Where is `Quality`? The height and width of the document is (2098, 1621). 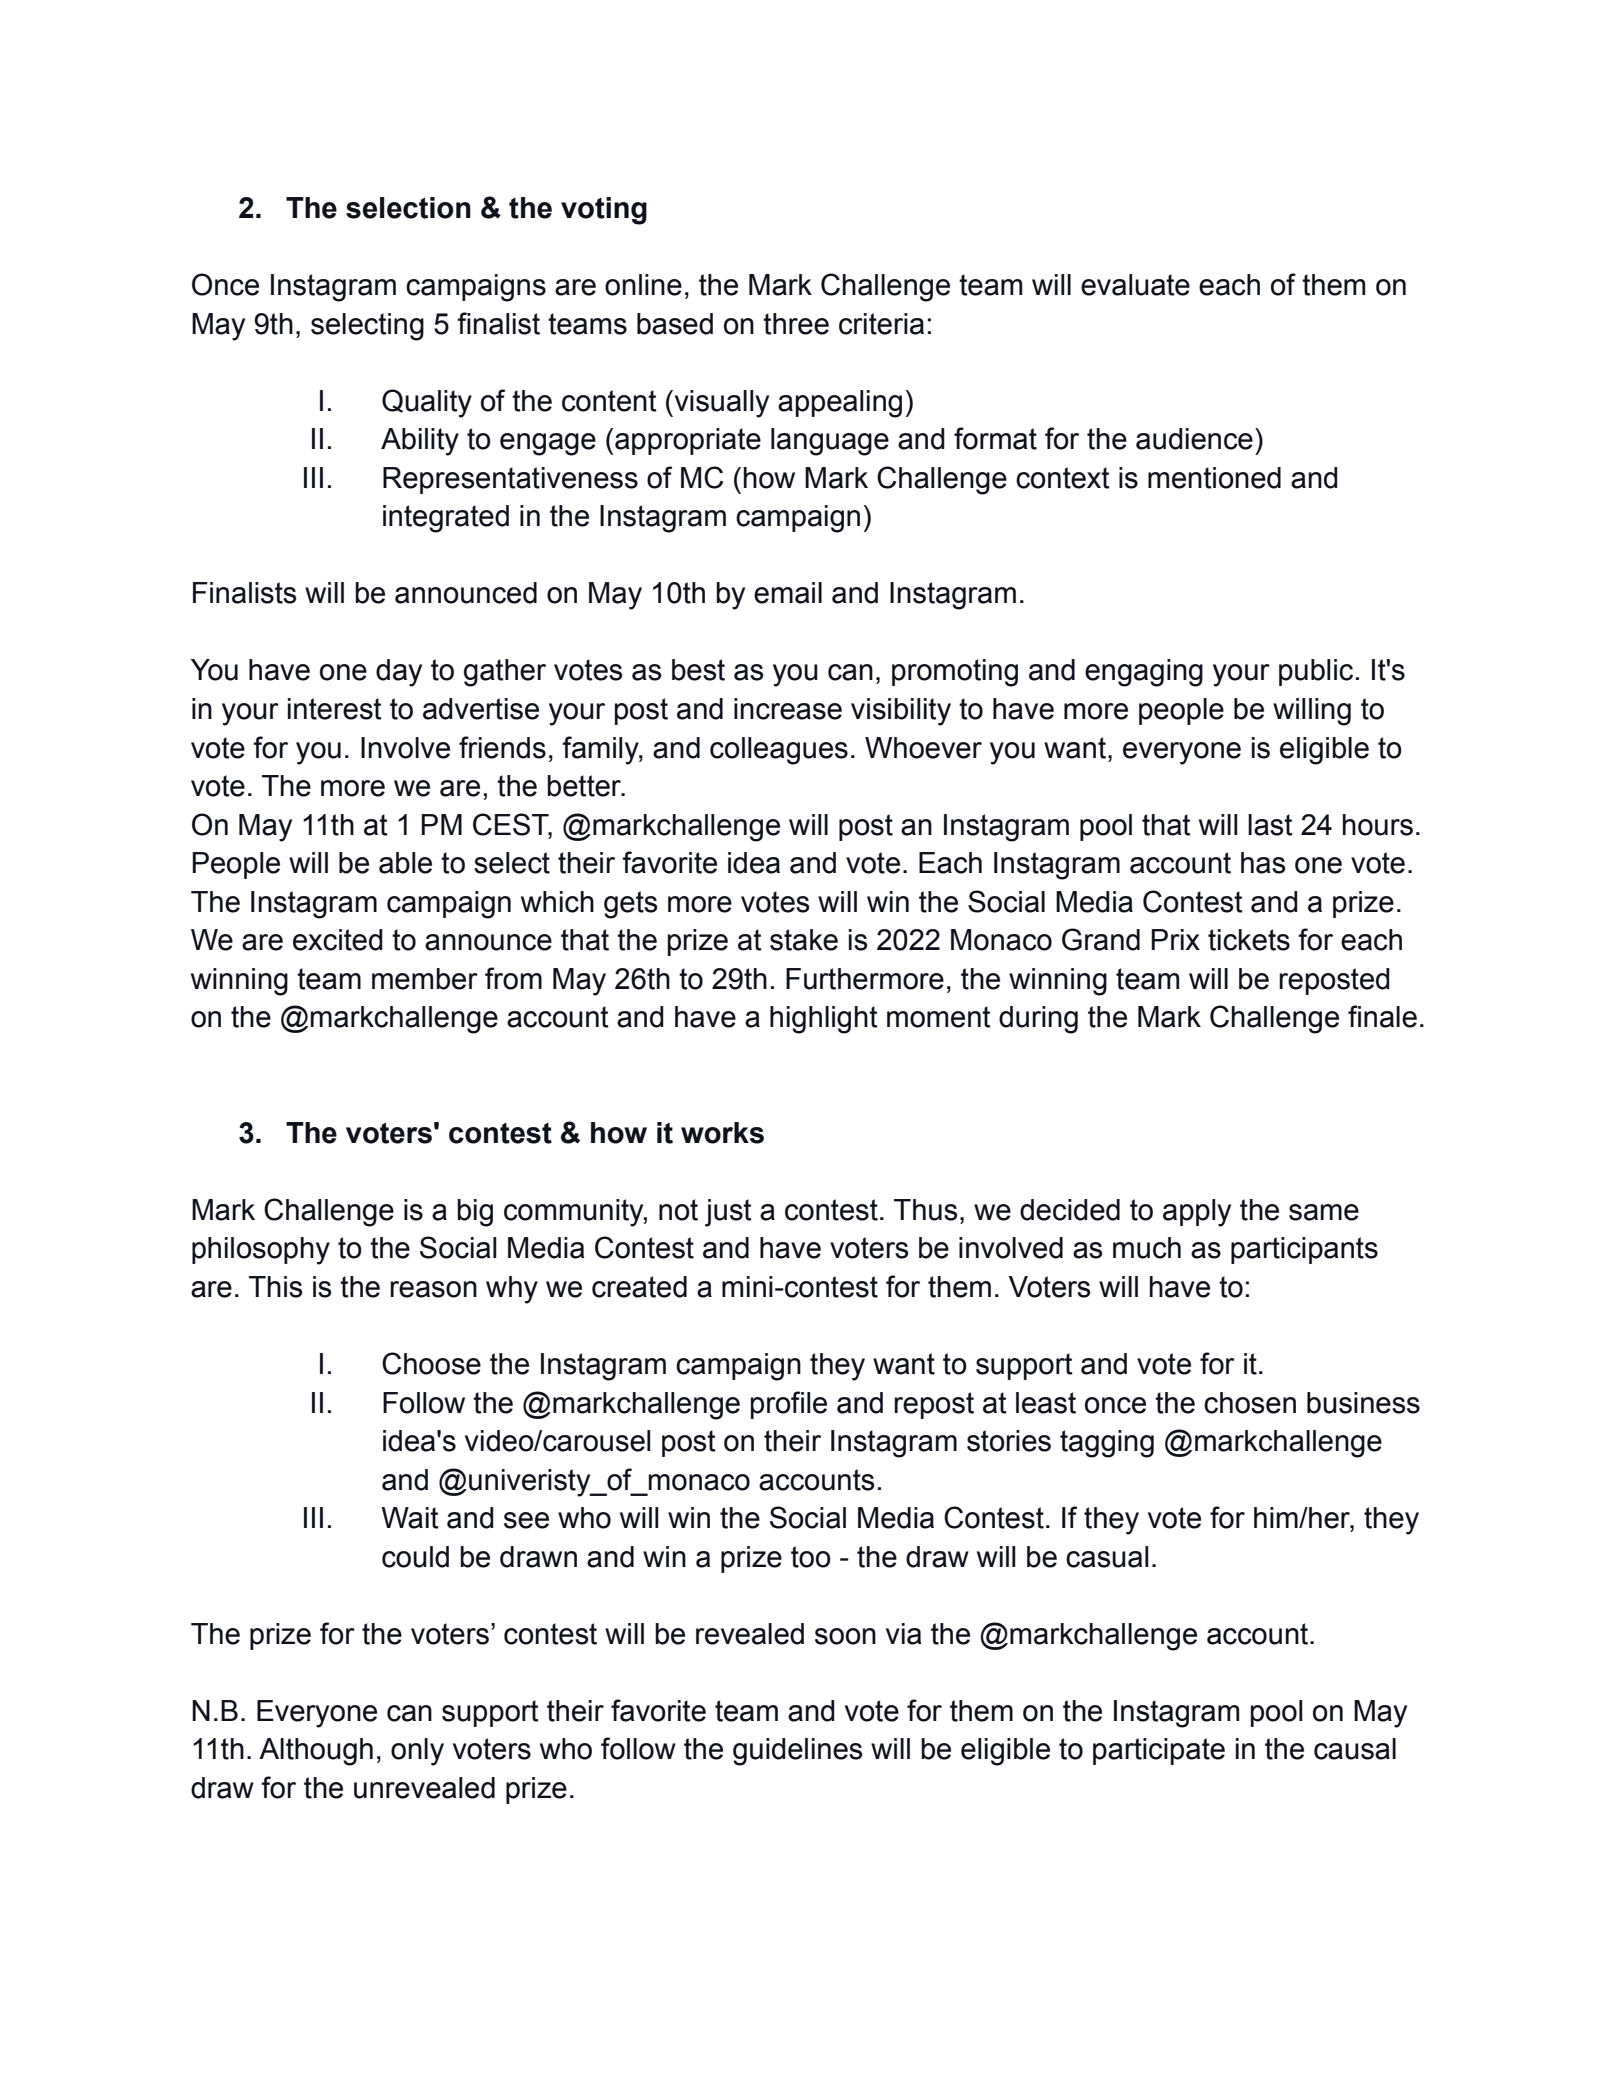
Quality is located at coordinates (427, 403).
